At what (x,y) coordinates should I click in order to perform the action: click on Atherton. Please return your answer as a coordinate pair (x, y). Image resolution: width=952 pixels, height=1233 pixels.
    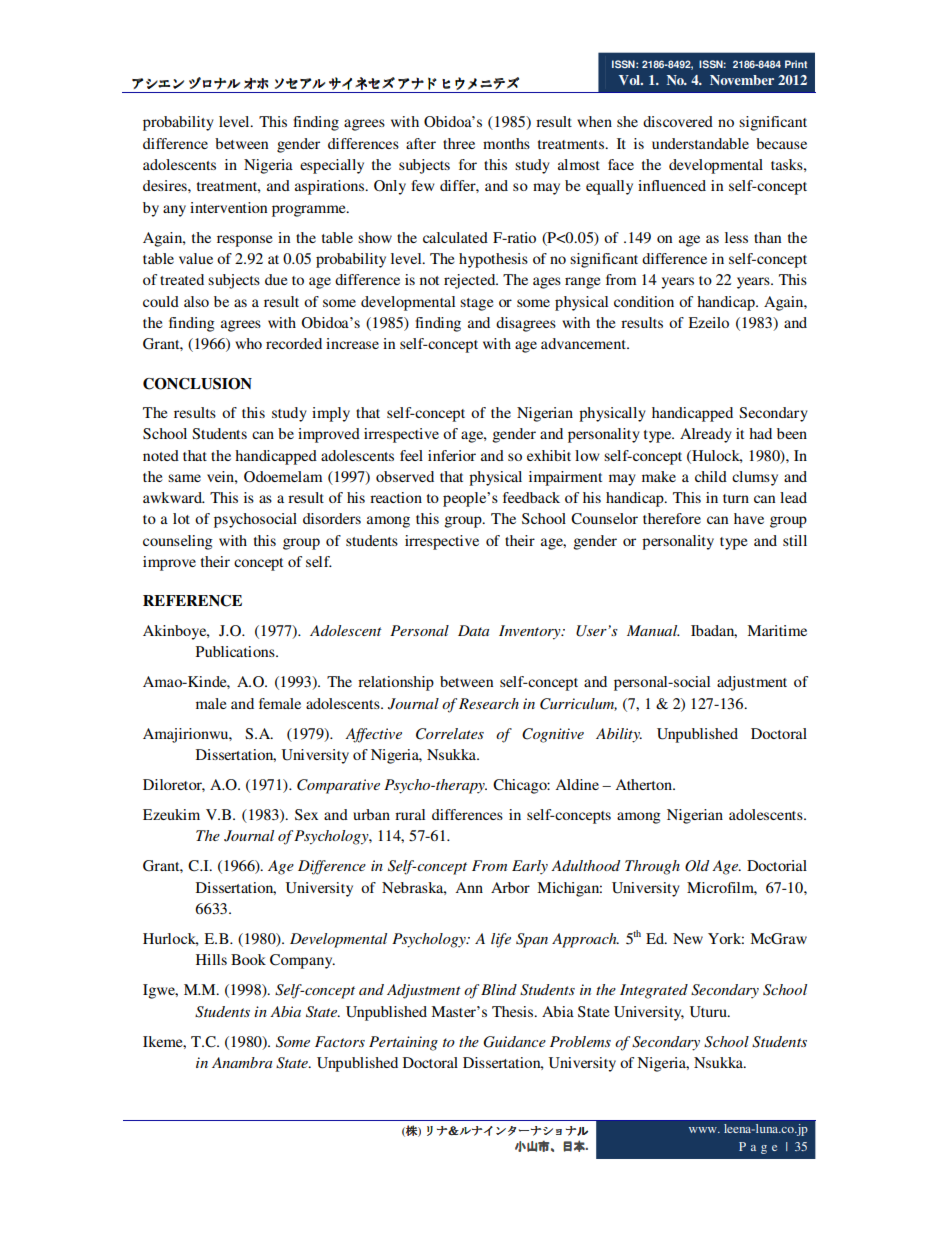
    Looking at the image, I should click on (644, 784).
